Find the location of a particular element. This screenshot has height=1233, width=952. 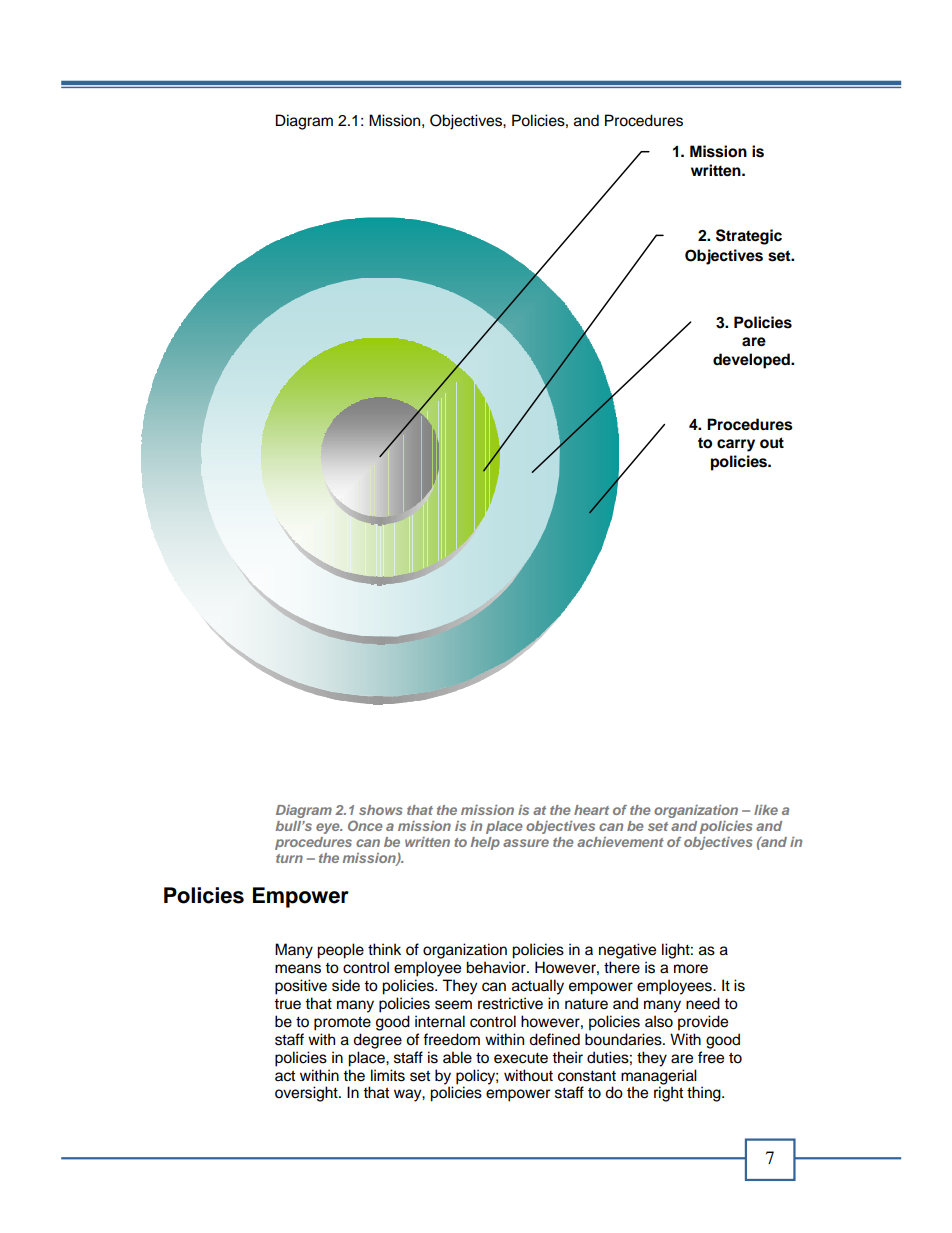

carry is located at coordinates (736, 445).
